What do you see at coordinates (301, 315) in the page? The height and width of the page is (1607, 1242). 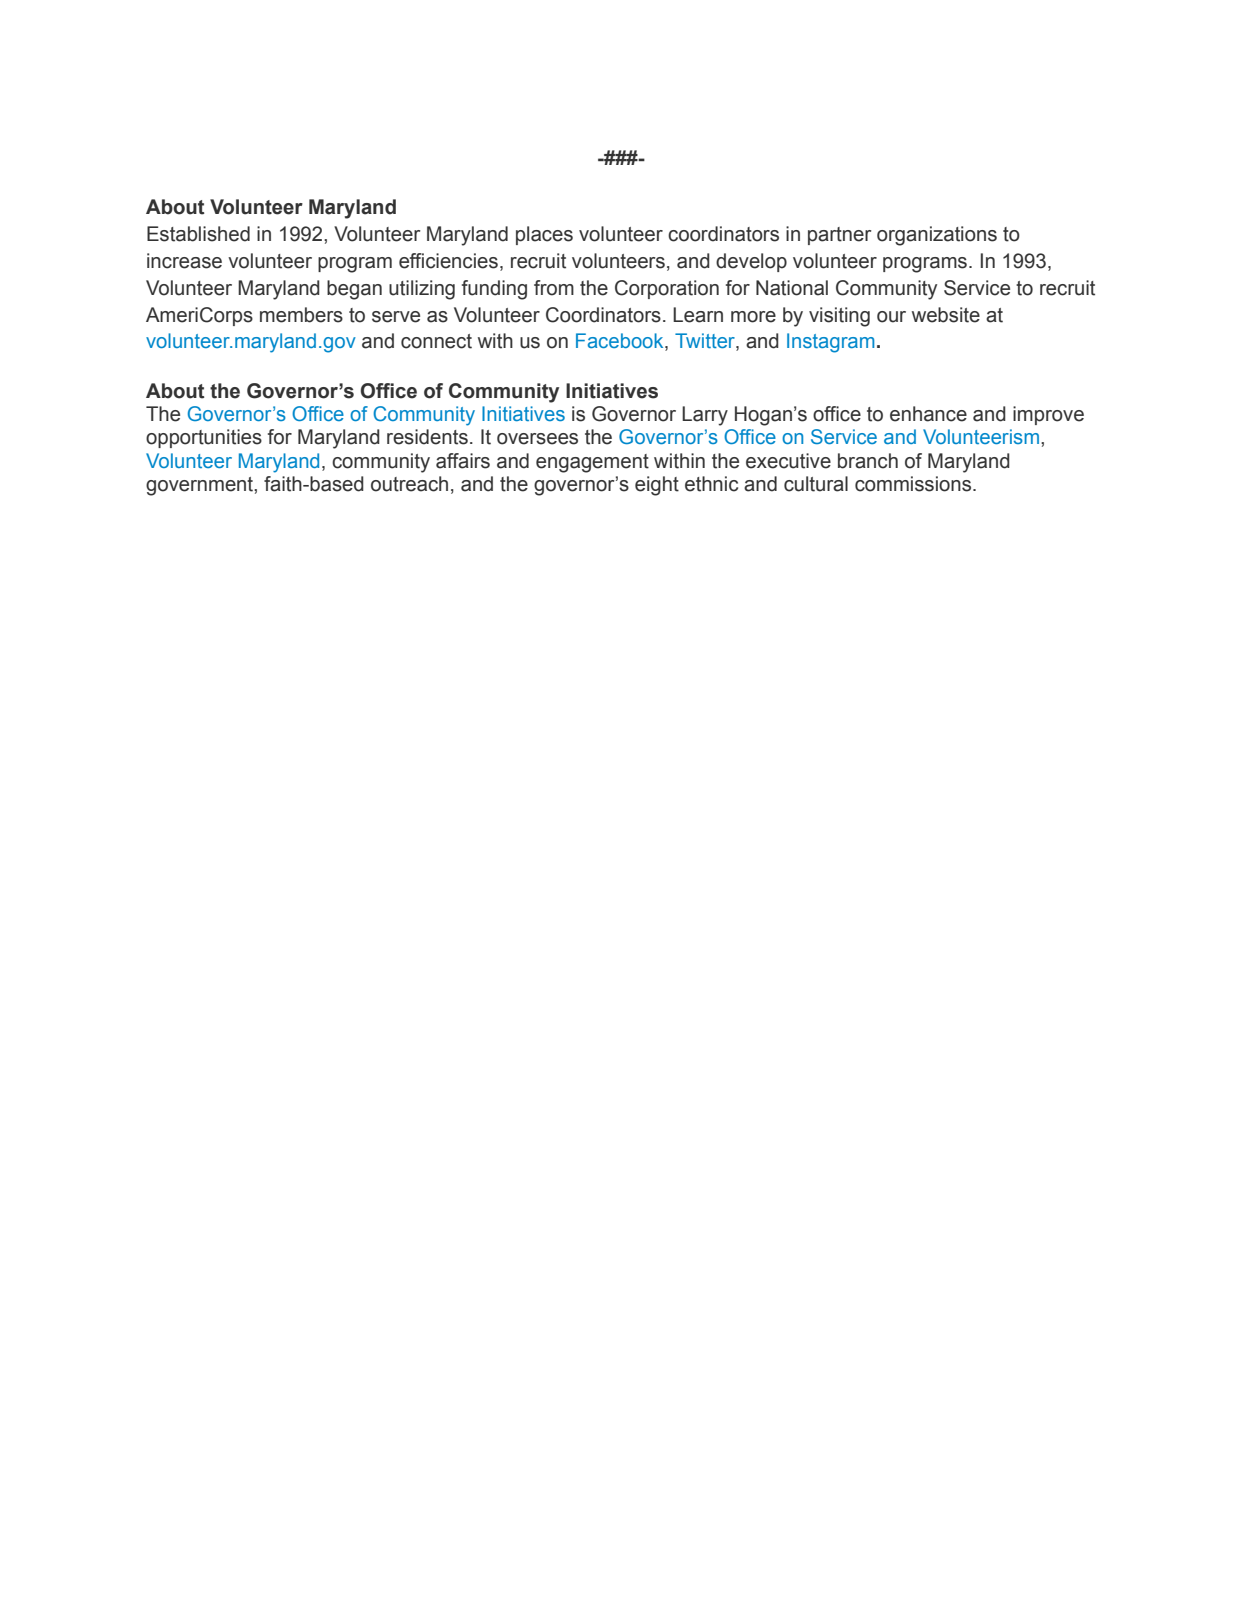 I see `members` at bounding box center [301, 315].
